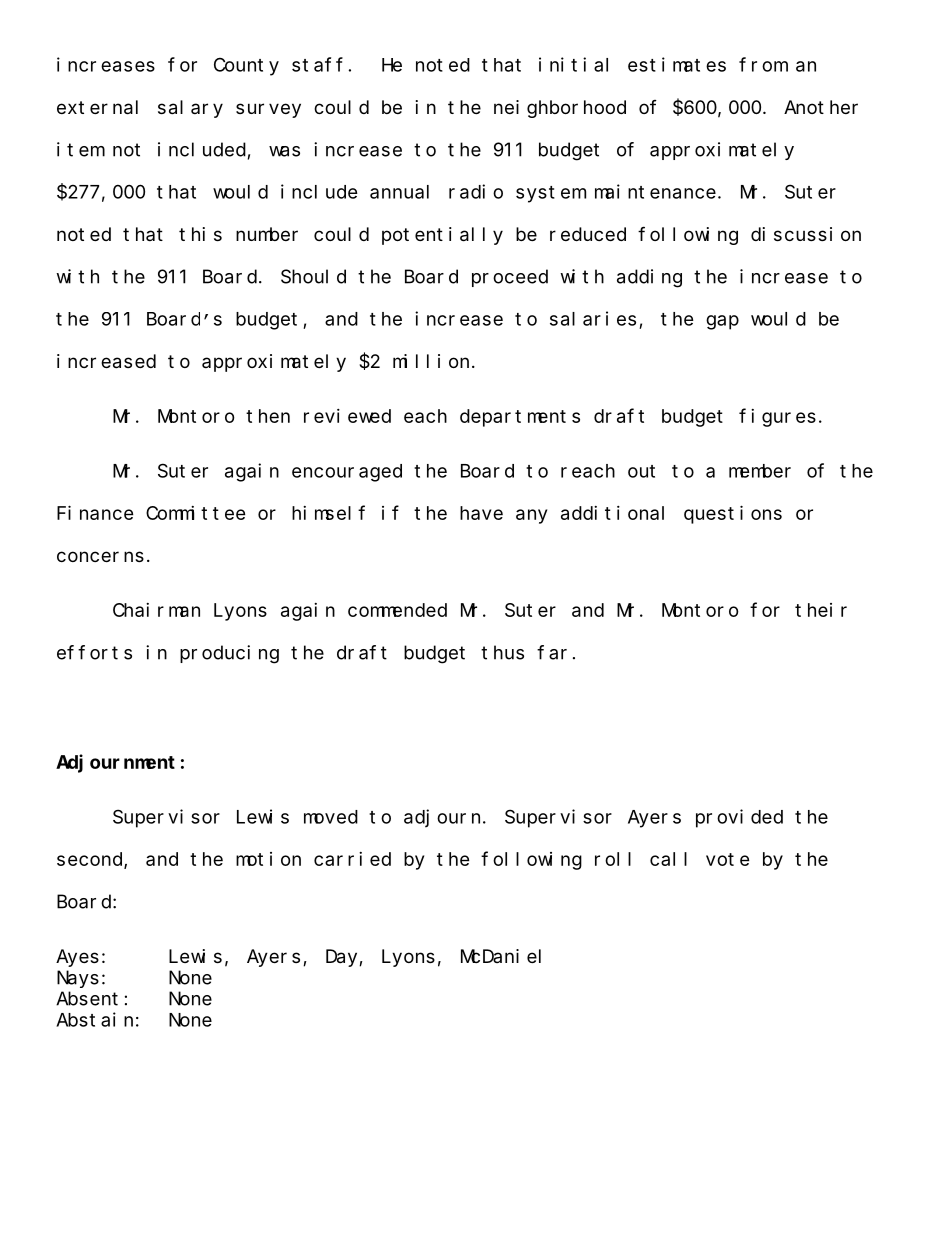  I want to click on gap, so click(722, 322).
